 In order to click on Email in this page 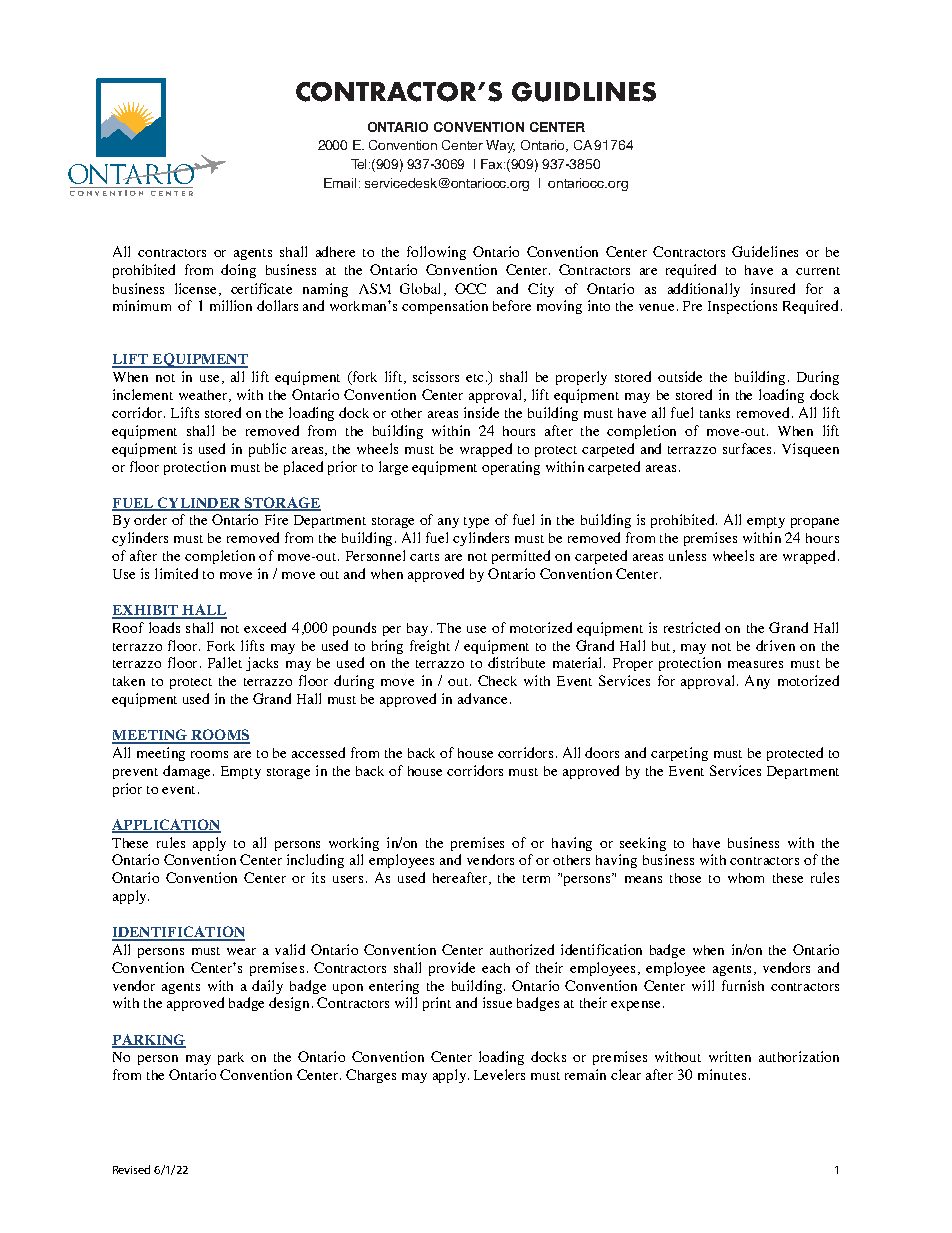, I will do `click(340, 183)`.
